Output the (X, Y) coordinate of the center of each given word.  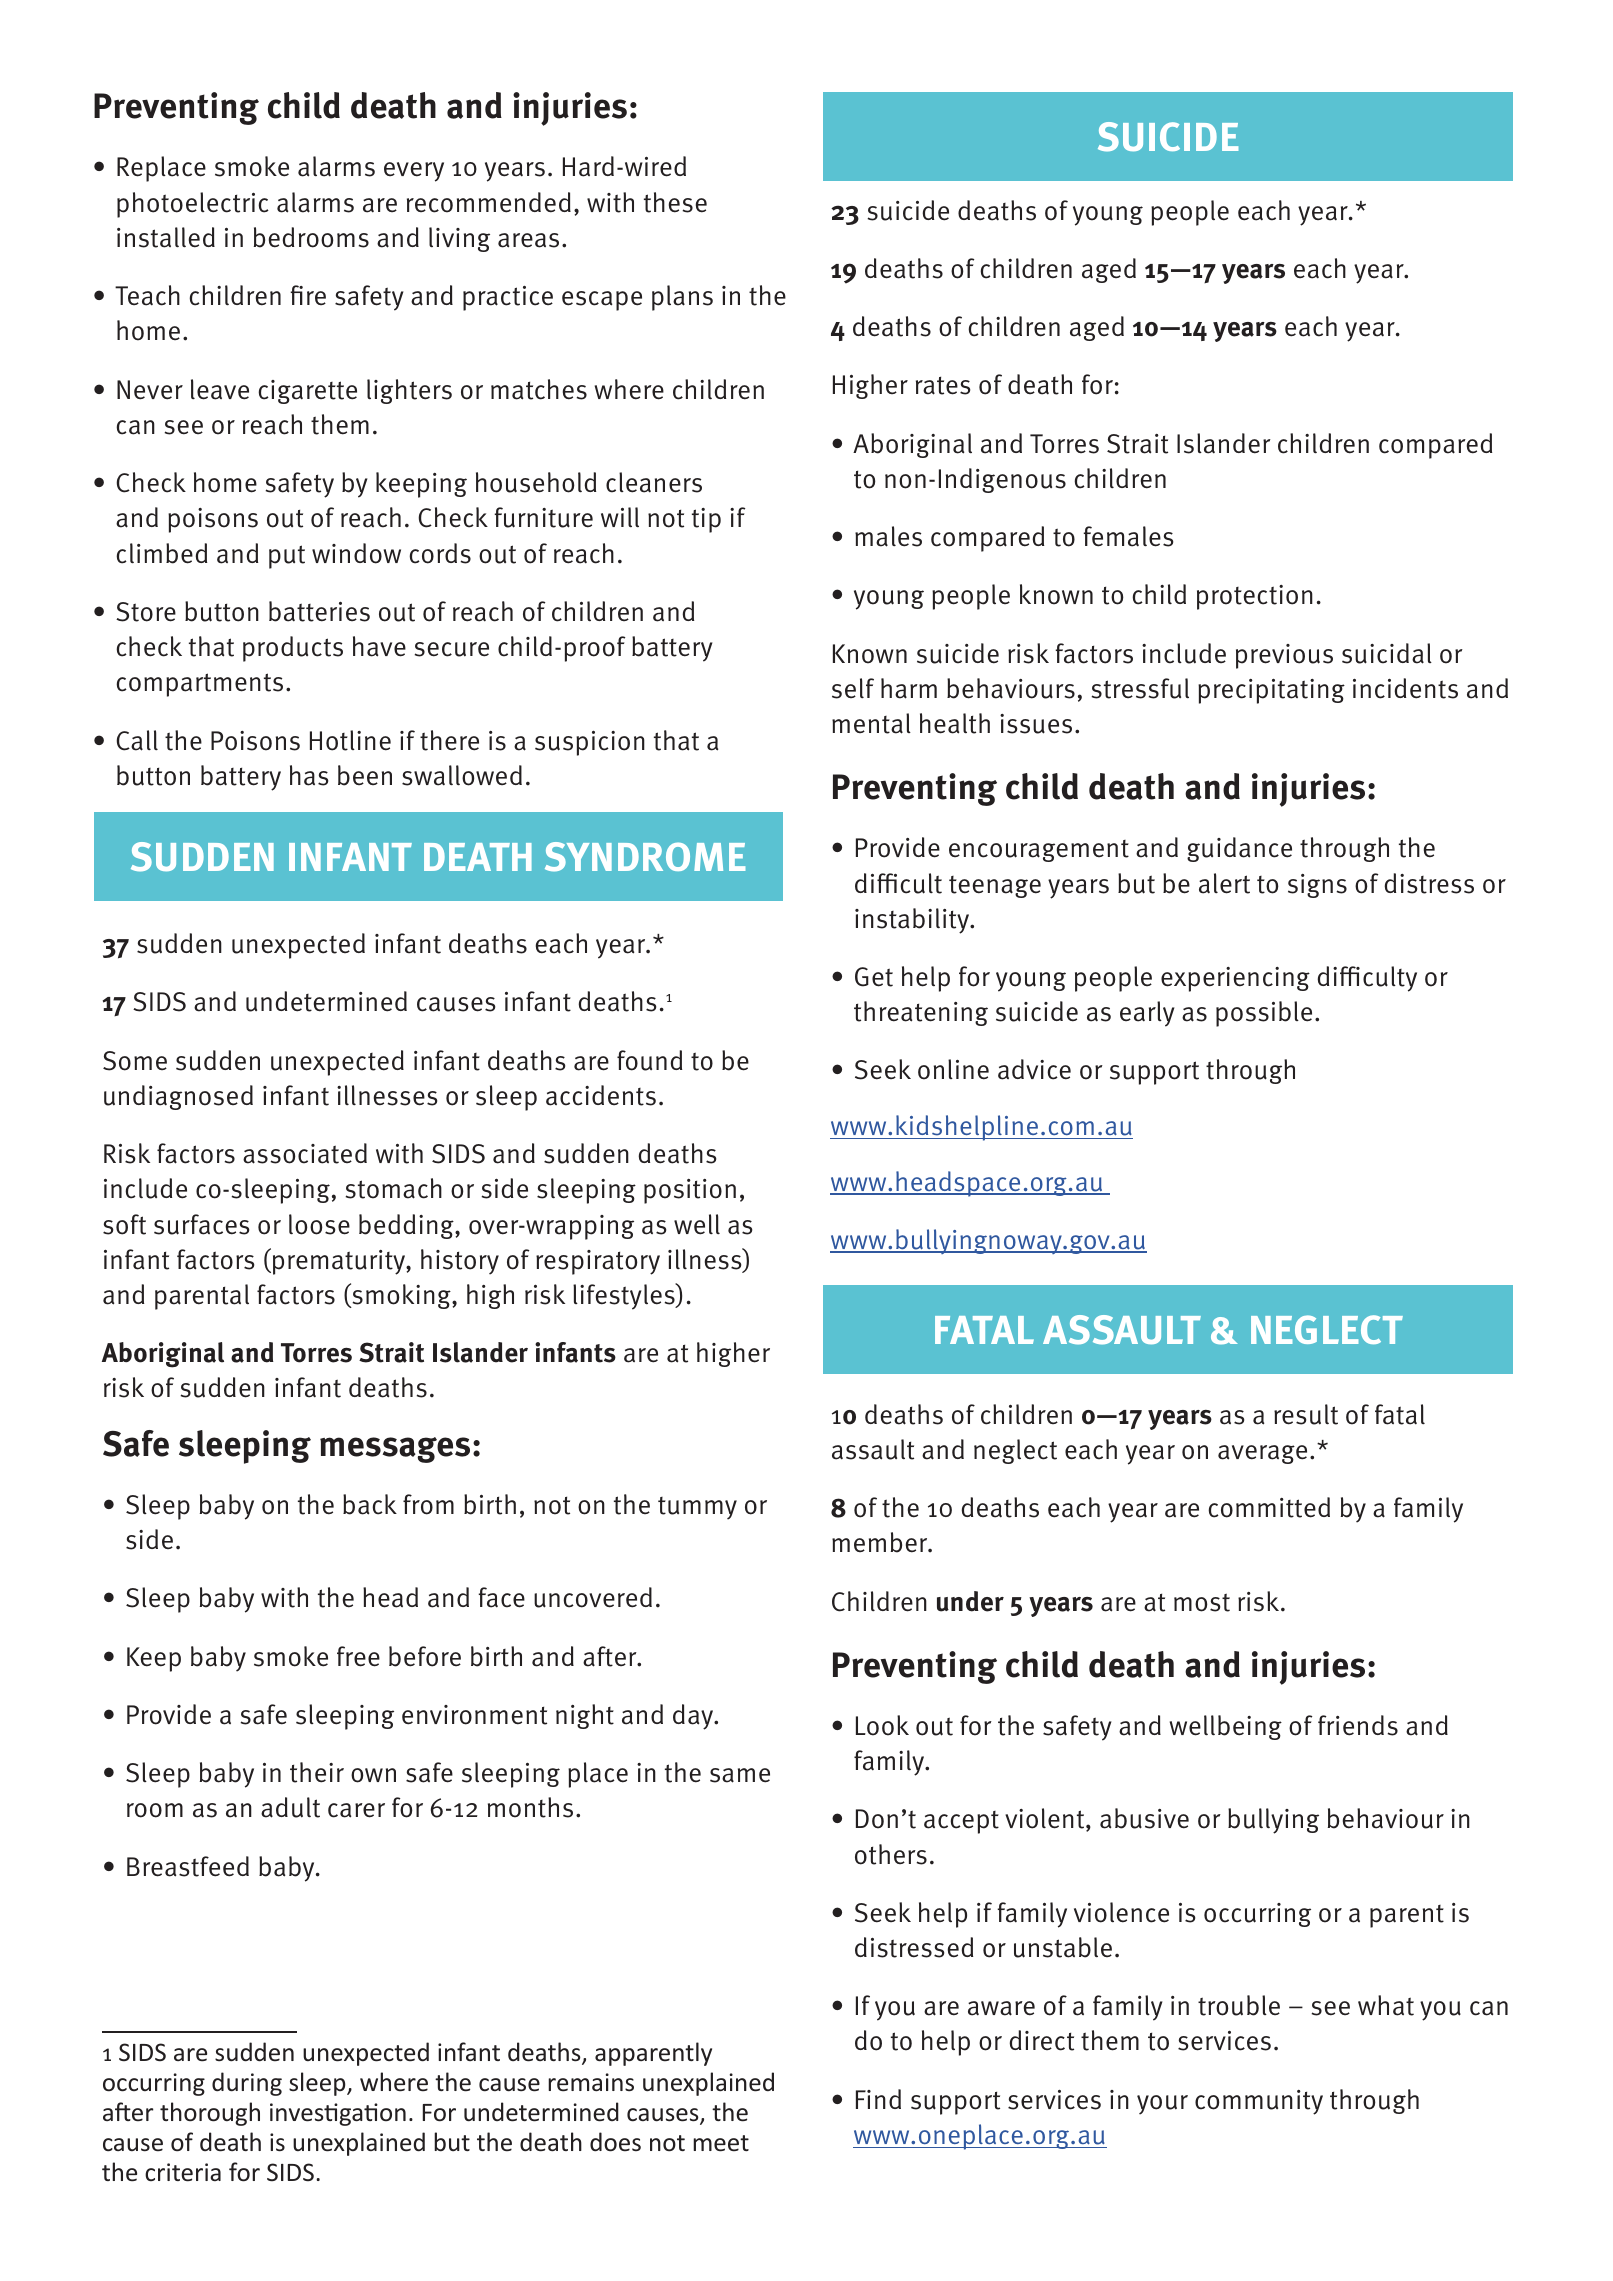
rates (943, 385)
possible (1264, 1014)
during (247, 2084)
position (690, 1191)
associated (305, 1153)
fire (308, 295)
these (675, 202)
